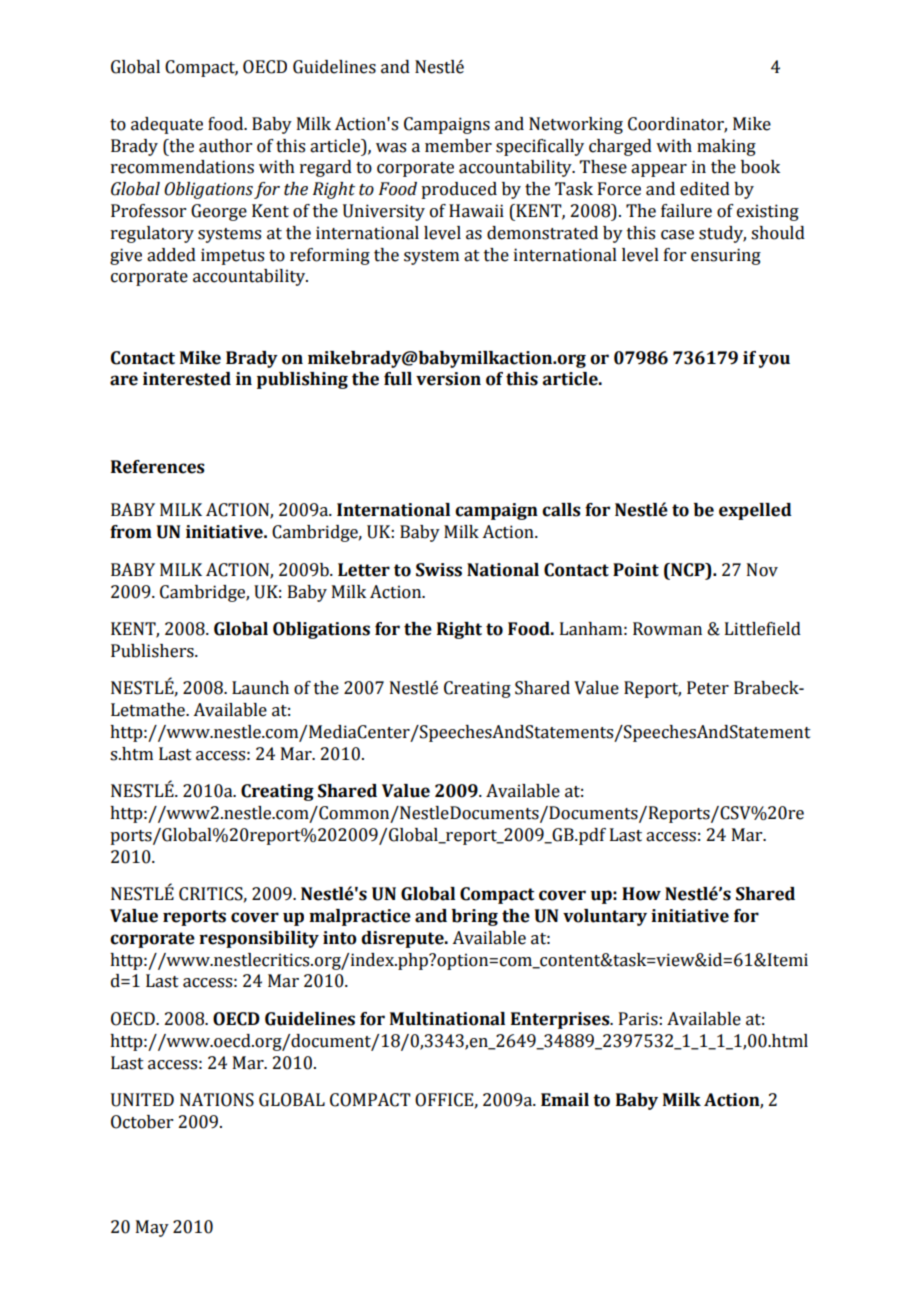 This screenshot has width=924, height=1308. I want to click on member, so click(458, 146).
